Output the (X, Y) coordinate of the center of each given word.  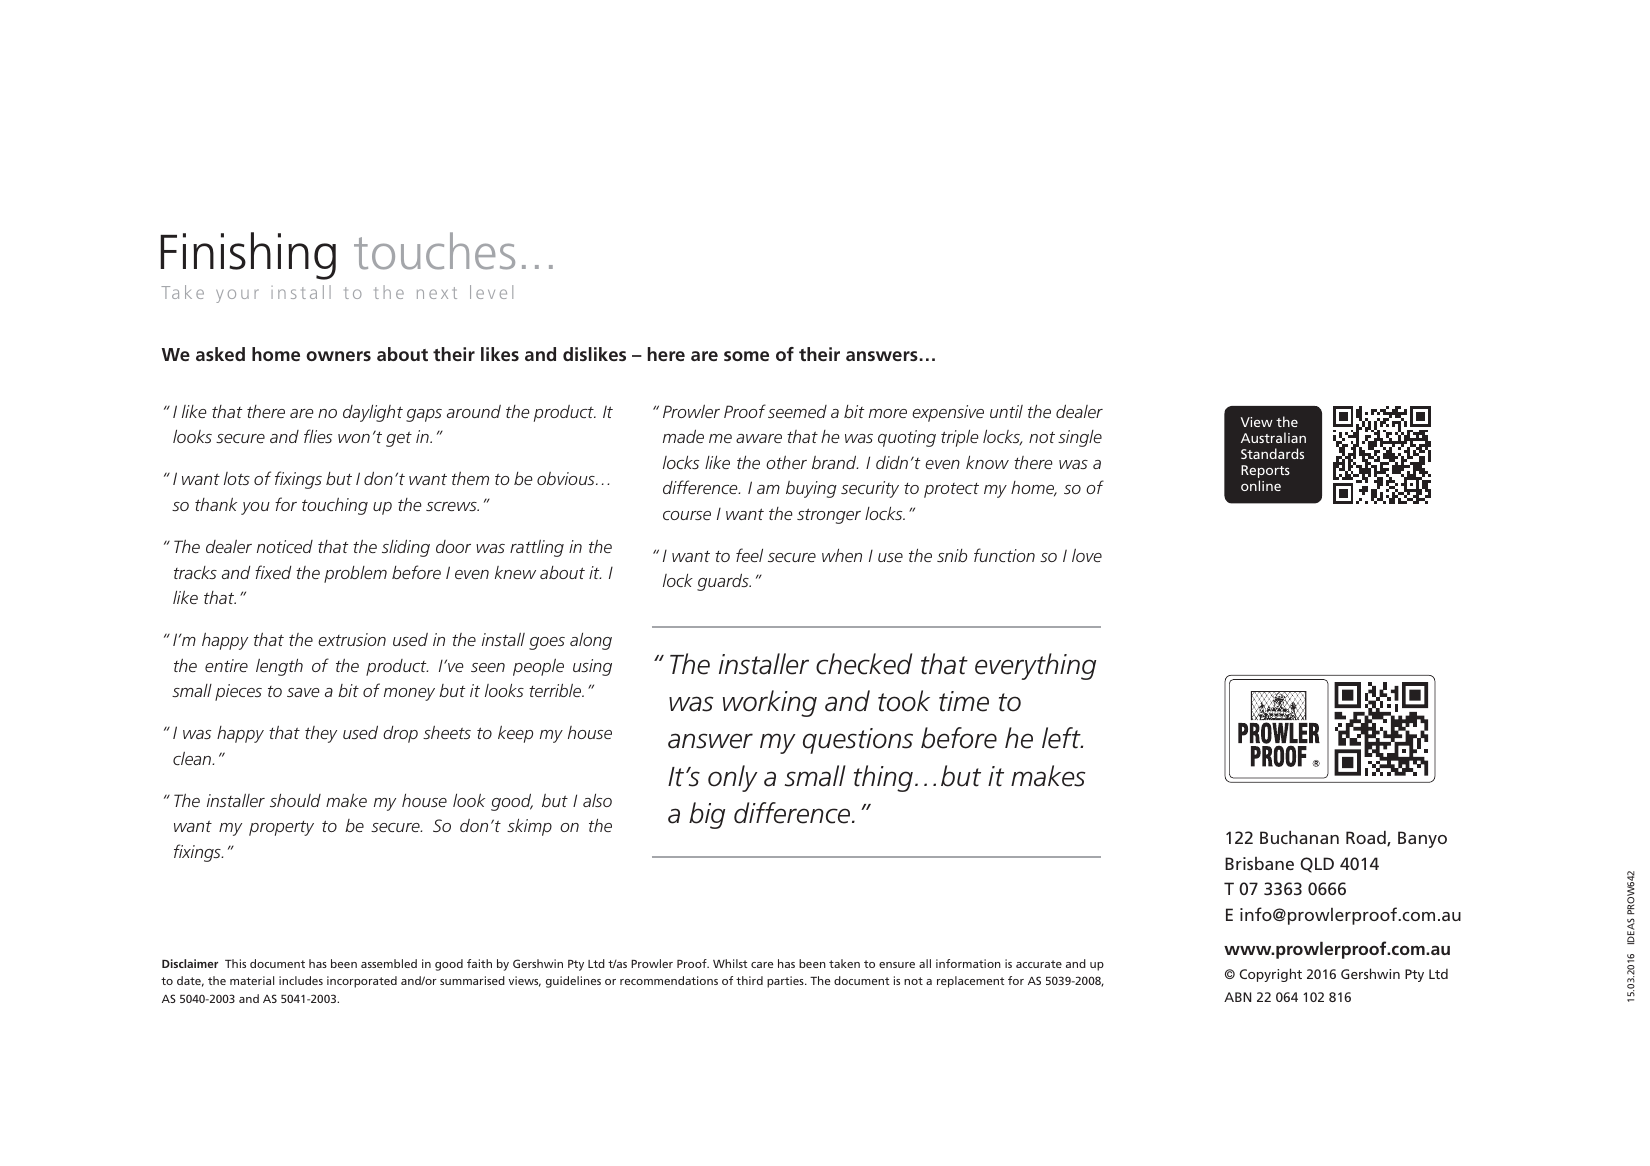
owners (338, 356)
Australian (1273, 437)
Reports (1265, 473)
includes (301, 980)
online (1261, 485)
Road (1367, 838)
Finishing (248, 256)
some (746, 356)
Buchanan (1299, 837)
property (281, 828)
